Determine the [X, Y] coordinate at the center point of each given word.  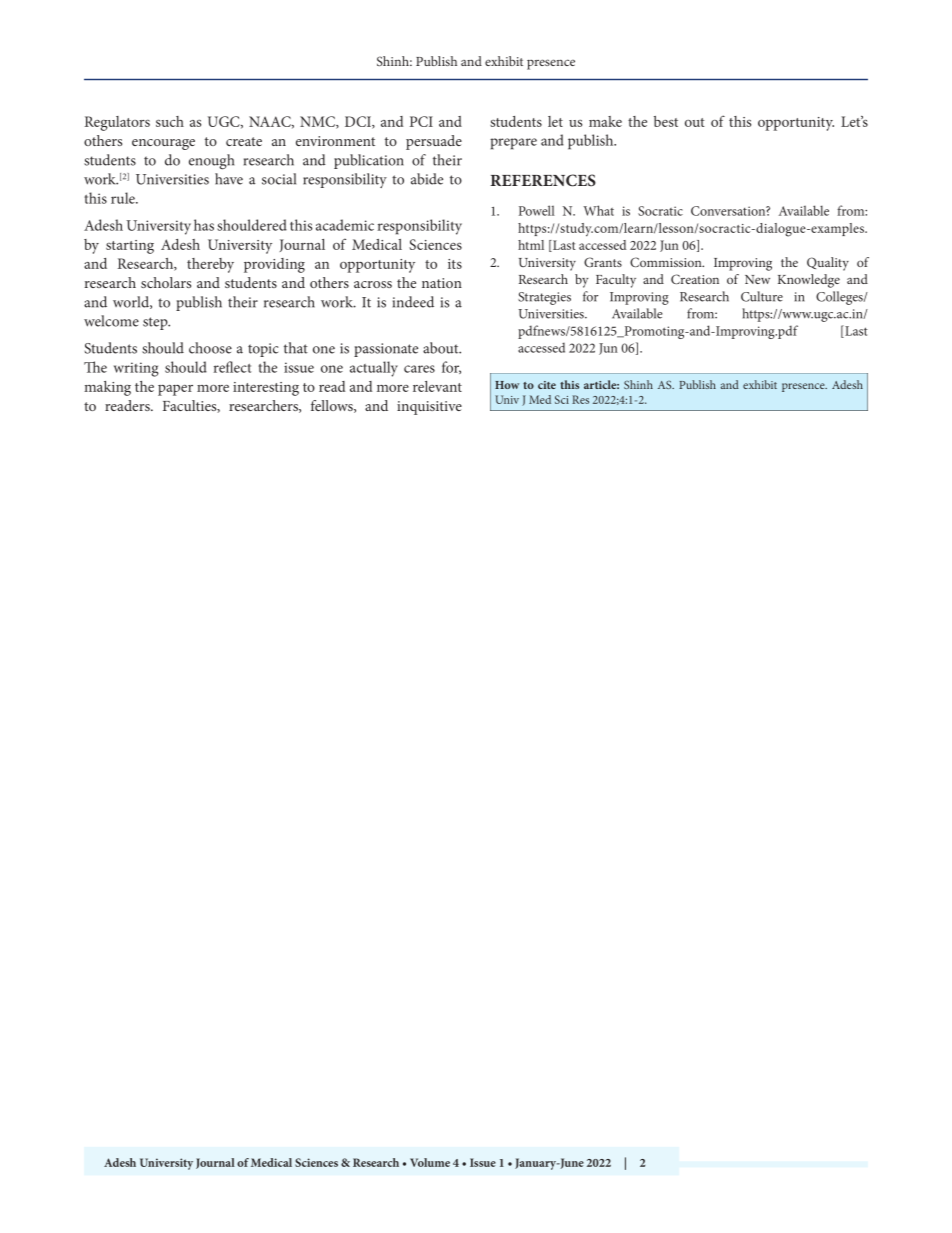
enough [211, 162]
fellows [333, 406]
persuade [434, 142]
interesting [266, 389]
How [507, 385]
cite [547, 385]
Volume [430, 1162]
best [666, 121]
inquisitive [429, 408]
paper [175, 390]
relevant [437, 386]
